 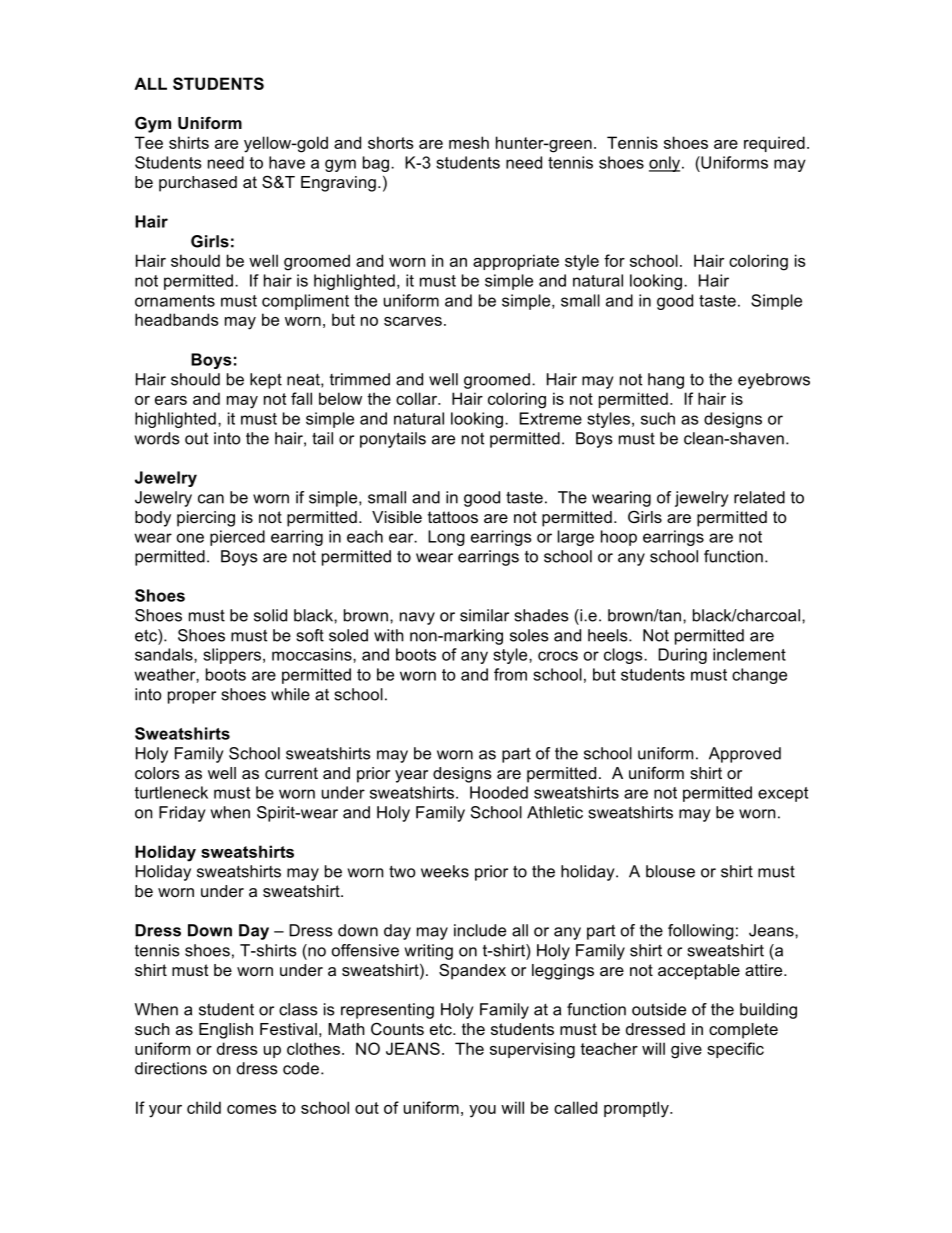 I want to click on mesh, so click(x=469, y=142).
